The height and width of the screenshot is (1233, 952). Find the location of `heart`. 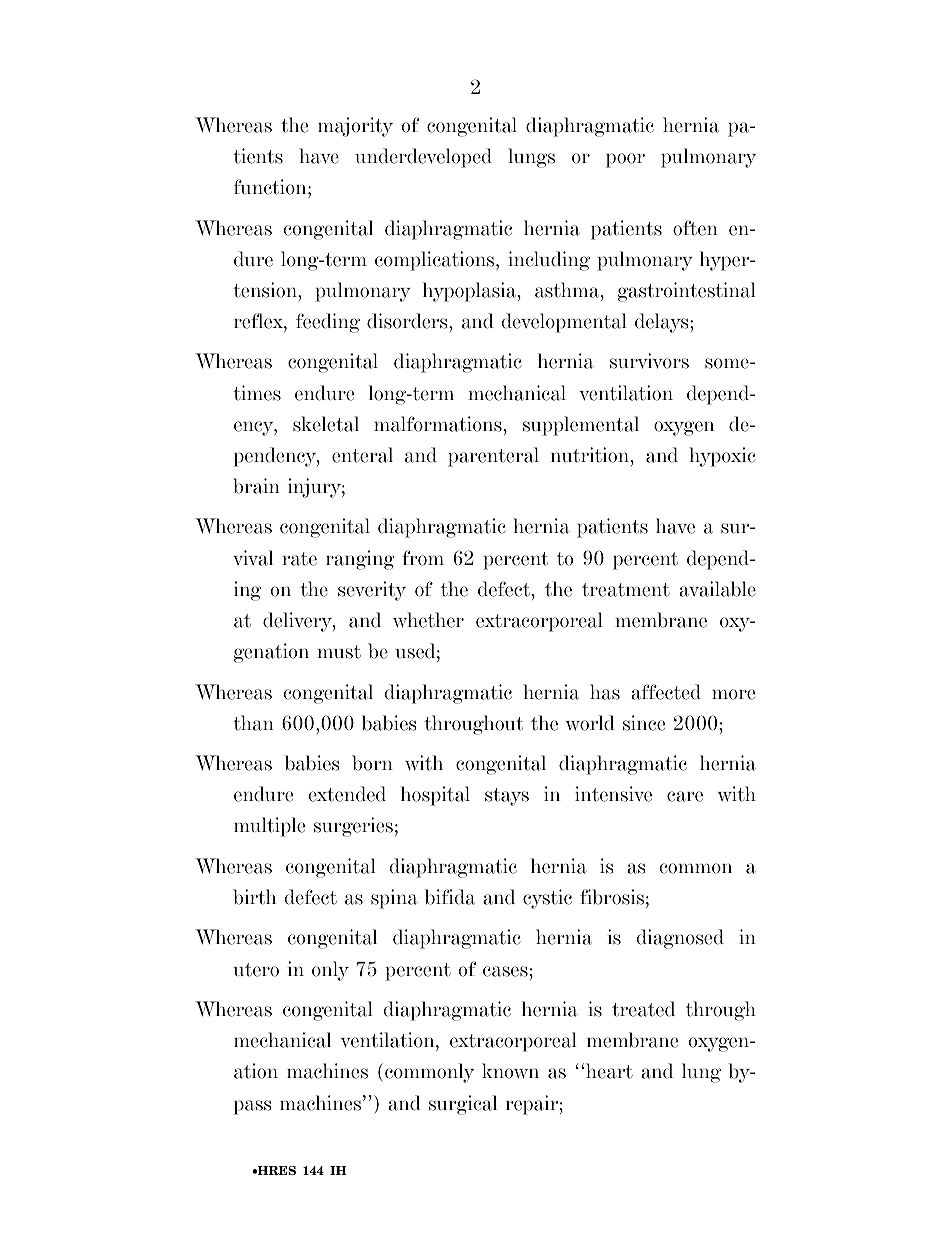

heart is located at coordinates (609, 1071).
